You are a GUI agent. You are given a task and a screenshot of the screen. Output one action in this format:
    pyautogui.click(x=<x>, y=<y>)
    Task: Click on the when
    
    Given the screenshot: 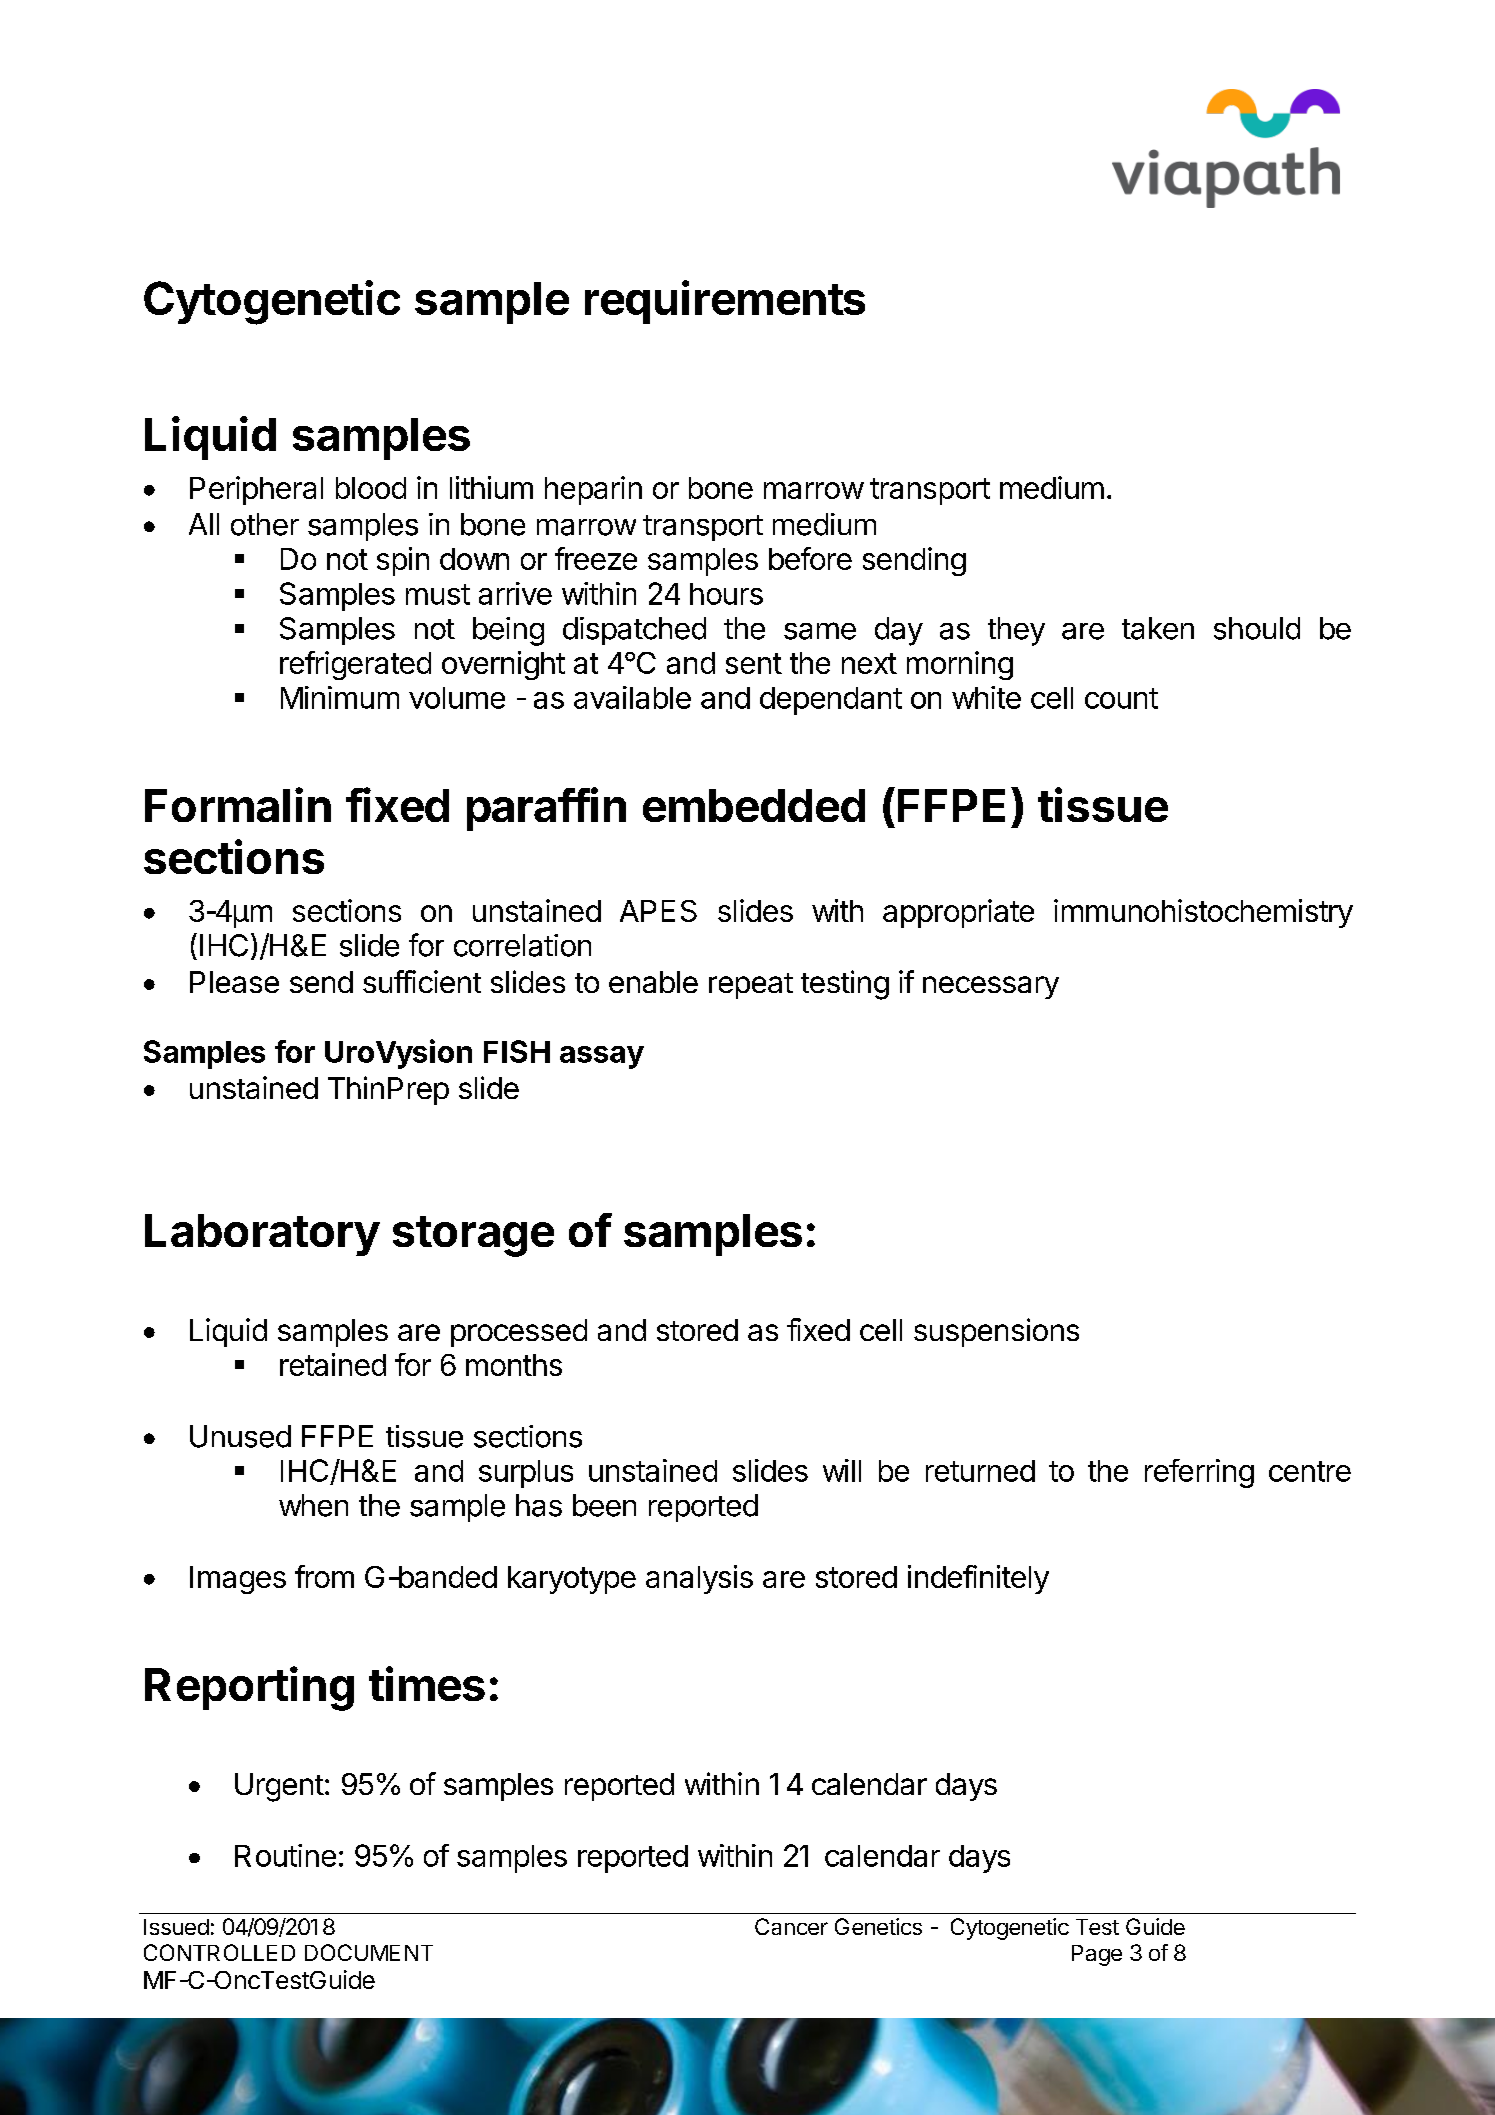 What is the action you would take?
    pyautogui.click(x=313, y=1505)
